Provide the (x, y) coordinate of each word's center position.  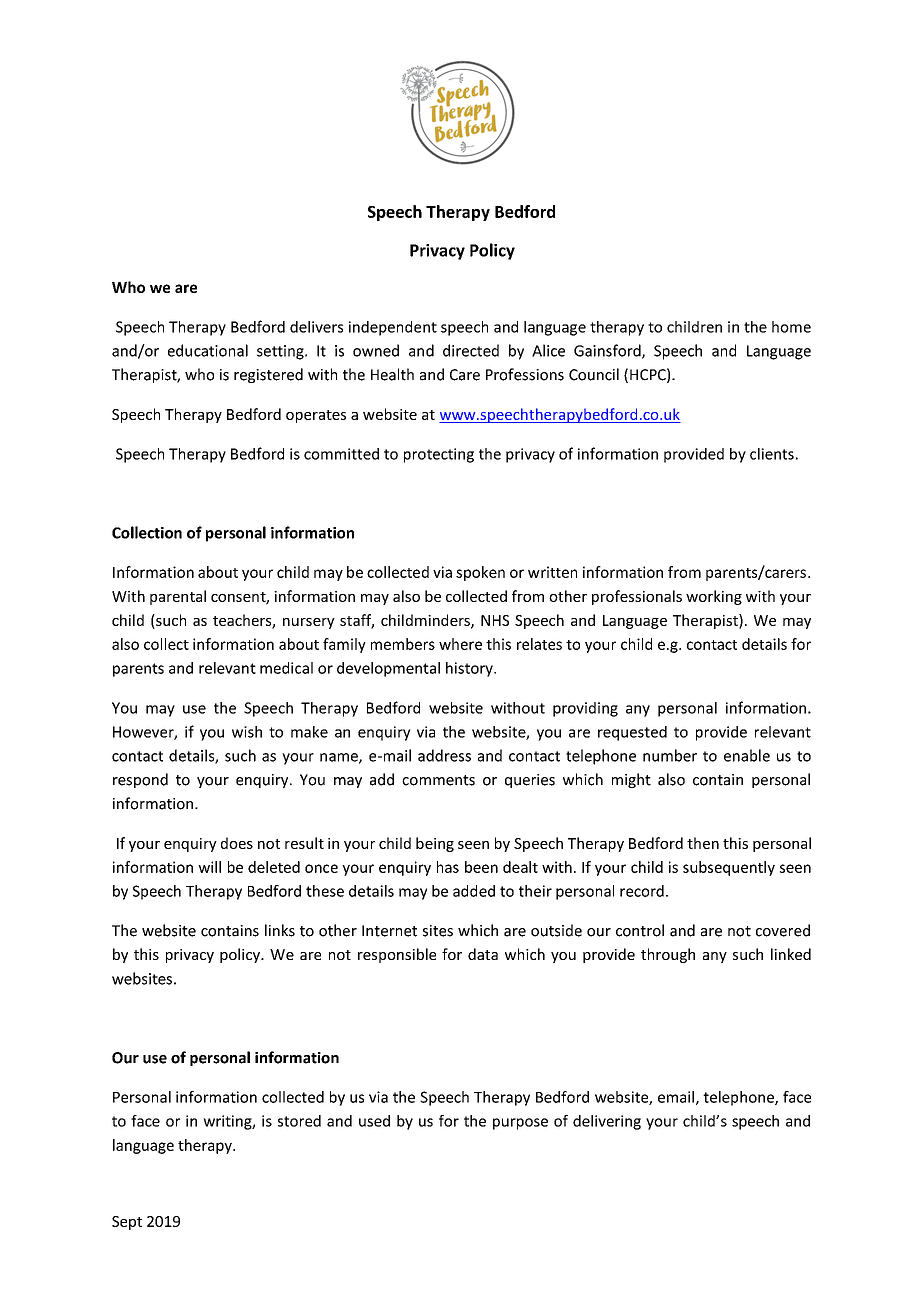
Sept (127, 1223)
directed (471, 350)
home (791, 327)
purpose (520, 1124)
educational (208, 350)
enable (747, 755)
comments (438, 780)
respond (140, 780)
